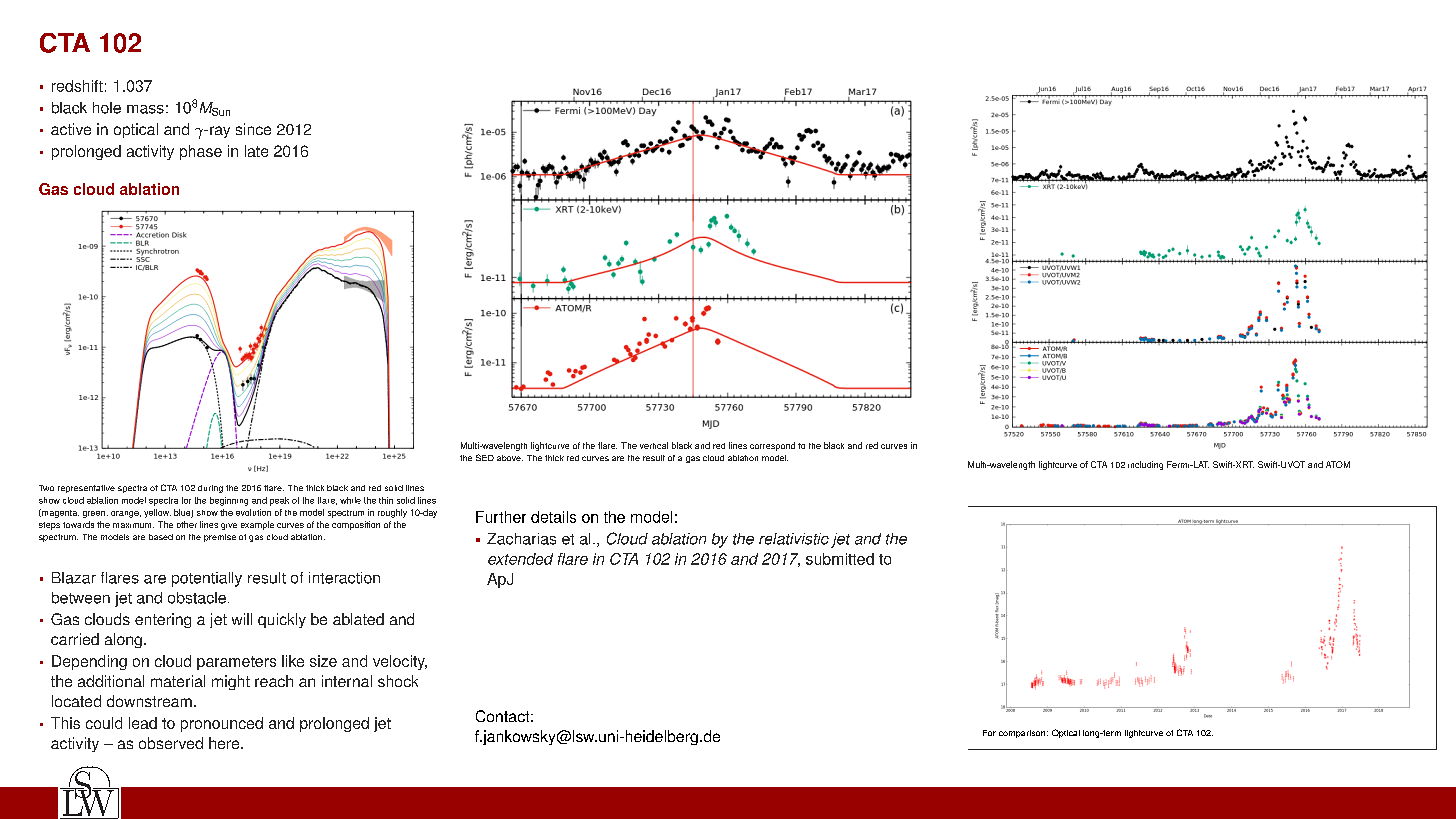 Image resolution: width=1456 pixels, height=819 pixels. I want to click on relativistic, so click(794, 539).
